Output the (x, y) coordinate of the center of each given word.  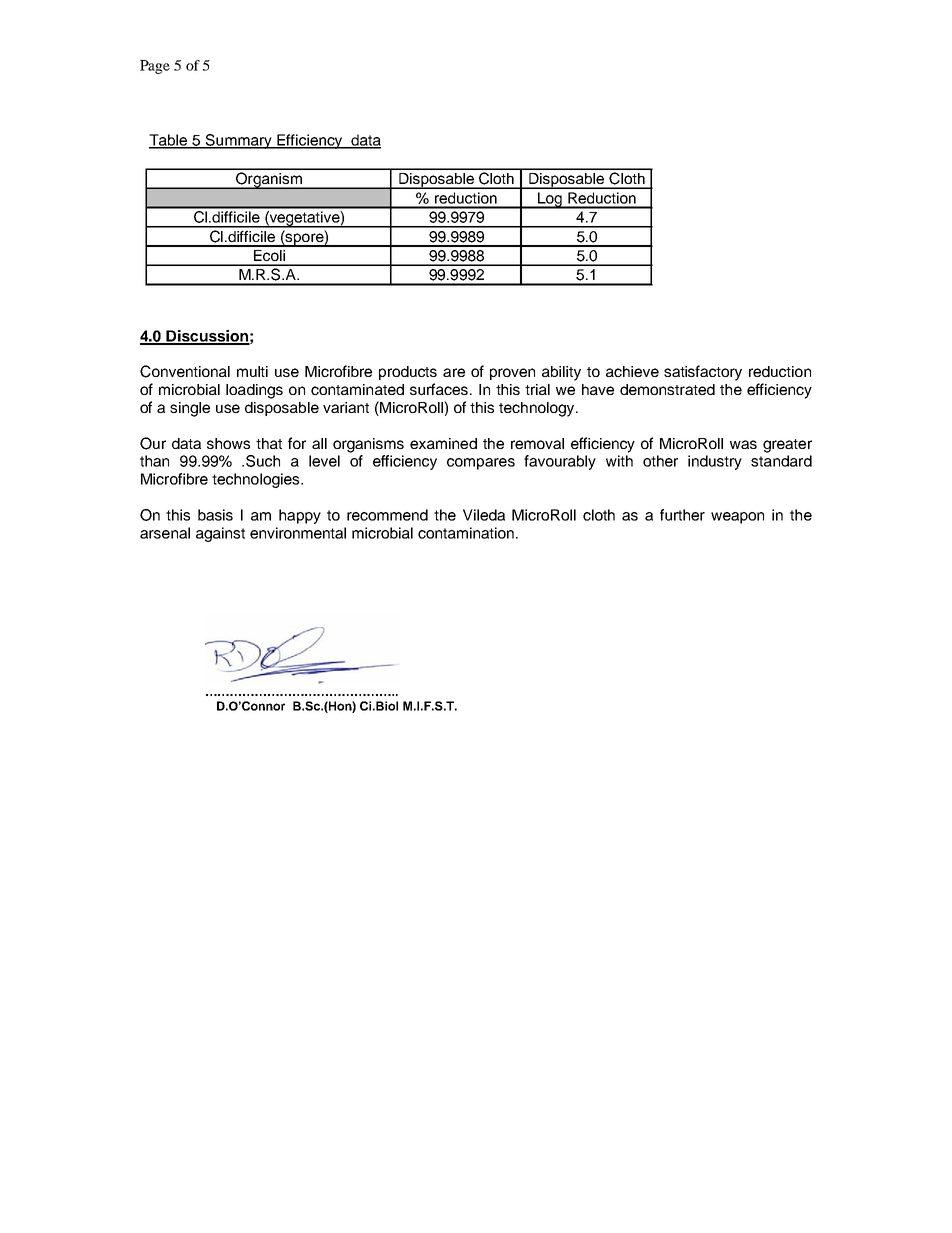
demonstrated (667, 389)
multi (252, 371)
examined (443, 443)
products (408, 373)
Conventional (185, 371)
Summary (239, 141)
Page (155, 67)
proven (512, 374)
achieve (632, 371)
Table (169, 141)
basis (215, 515)
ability (561, 373)
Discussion (207, 337)
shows (228, 443)
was (743, 444)
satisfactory (703, 373)
